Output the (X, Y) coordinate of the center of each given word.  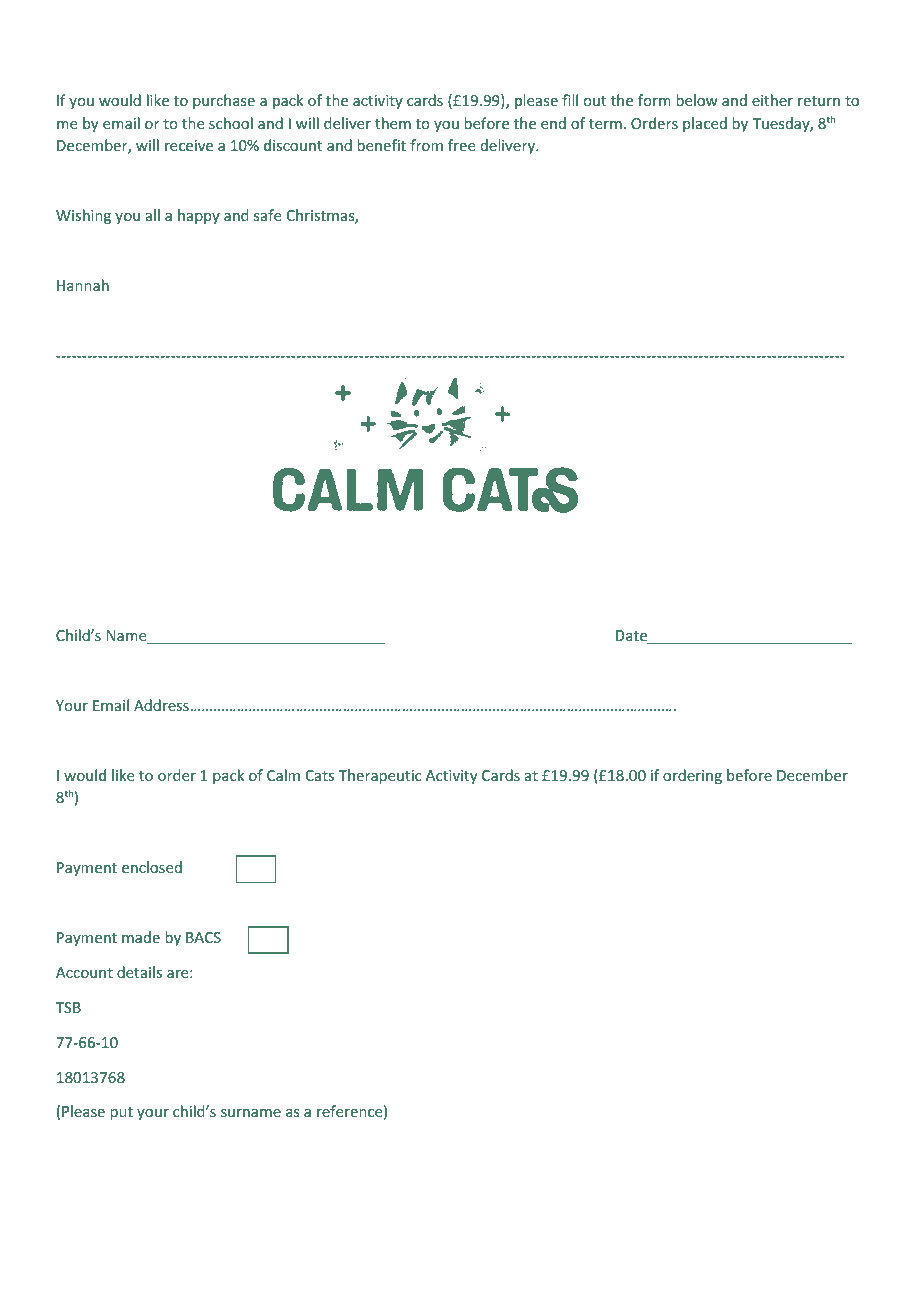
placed (705, 124)
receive (189, 145)
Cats (320, 775)
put (121, 1113)
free (461, 145)
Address (161, 705)
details (139, 972)
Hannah (83, 285)
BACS (203, 937)
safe (267, 215)
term (605, 124)
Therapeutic (379, 776)
